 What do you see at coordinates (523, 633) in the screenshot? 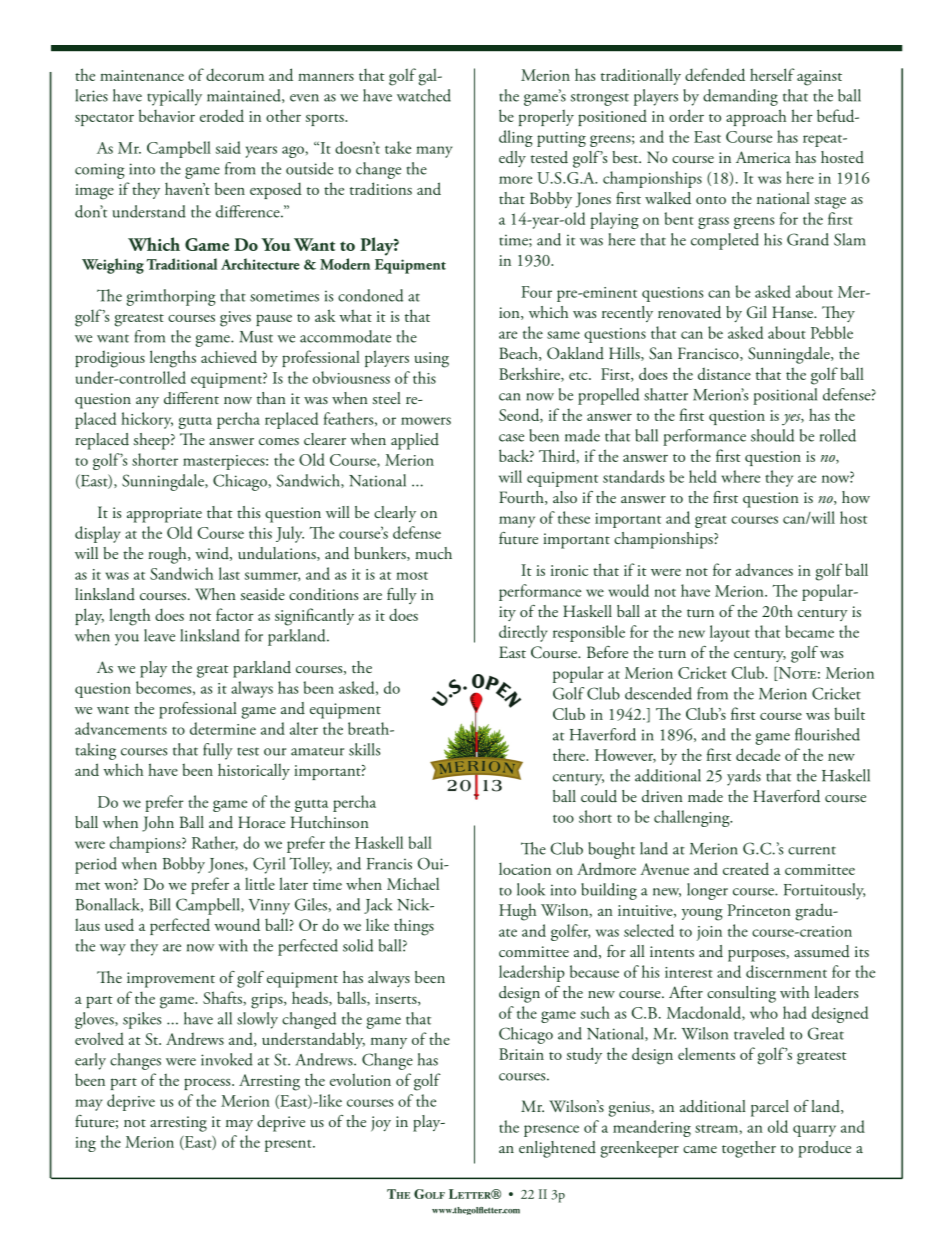
I see `directly` at bounding box center [523, 633].
